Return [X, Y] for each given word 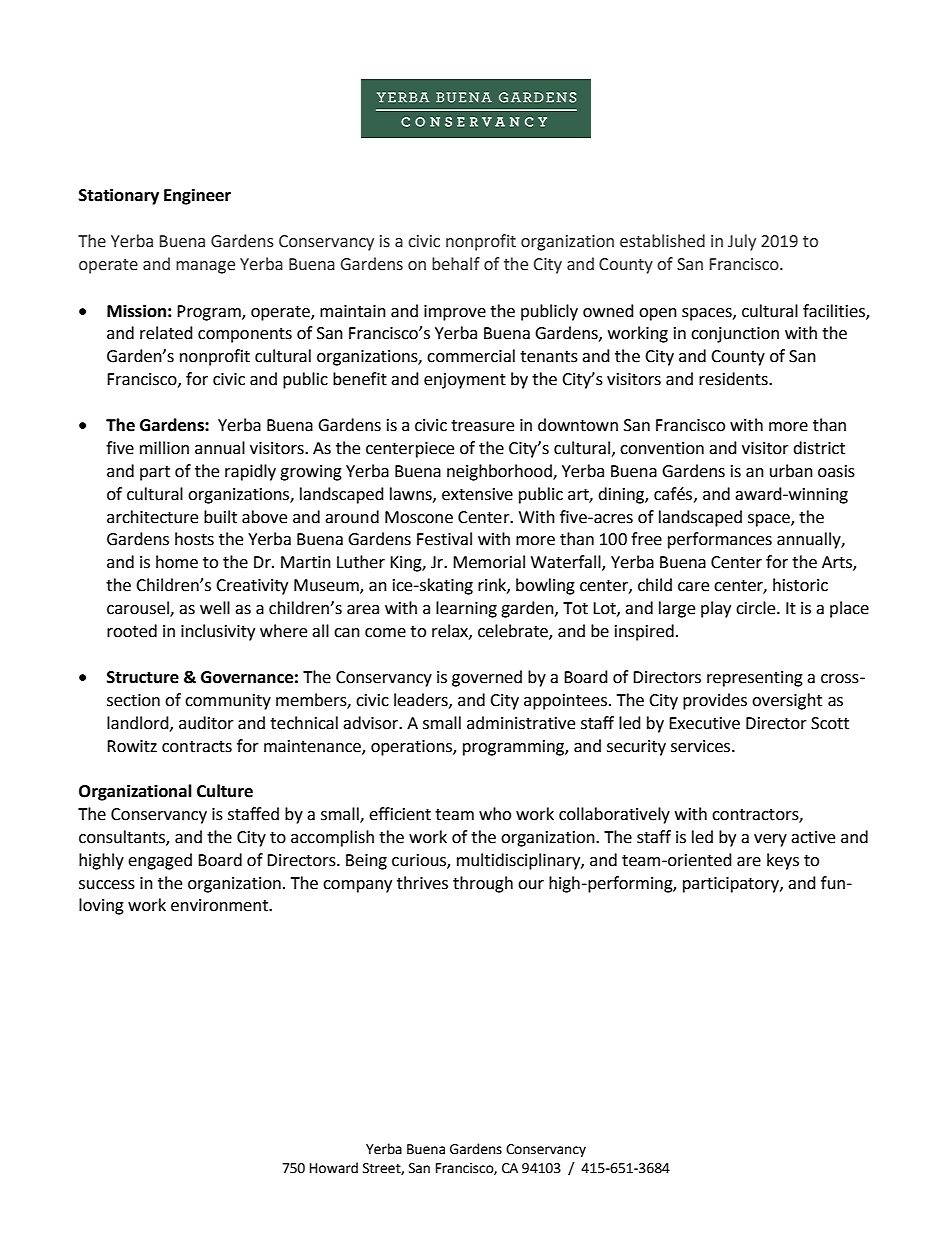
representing [755, 679]
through [483, 884]
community [228, 702]
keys [783, 861]
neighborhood [500, 472]
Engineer [197, 196]
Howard [334, 1168]
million [164, 448]
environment [221, 905]
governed [487, 678]
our [531, 885]
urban [791, 471]
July [742, 242]
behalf [456, 264]
